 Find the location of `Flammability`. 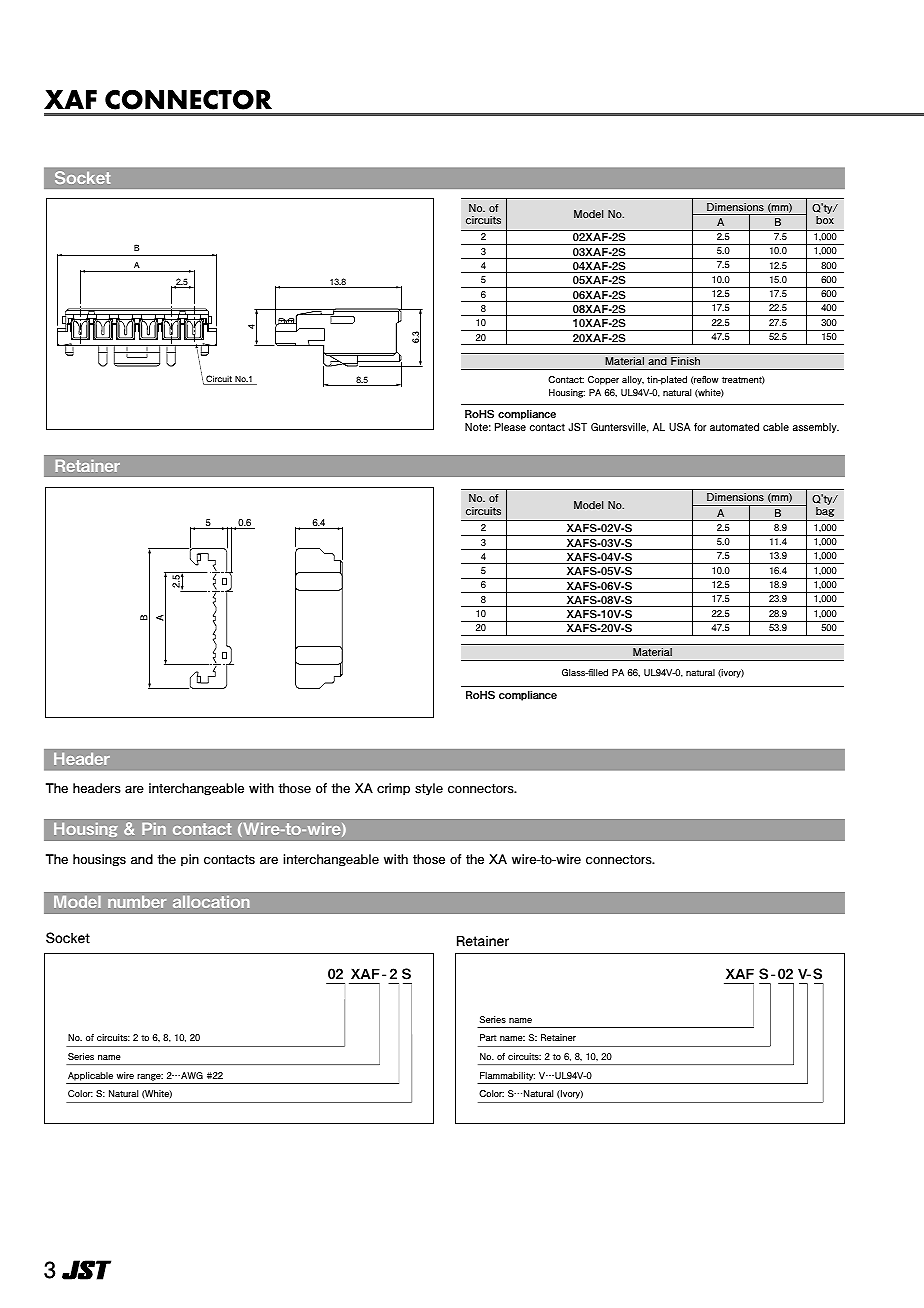

Flammability is located at coordinates (507, 1076).
